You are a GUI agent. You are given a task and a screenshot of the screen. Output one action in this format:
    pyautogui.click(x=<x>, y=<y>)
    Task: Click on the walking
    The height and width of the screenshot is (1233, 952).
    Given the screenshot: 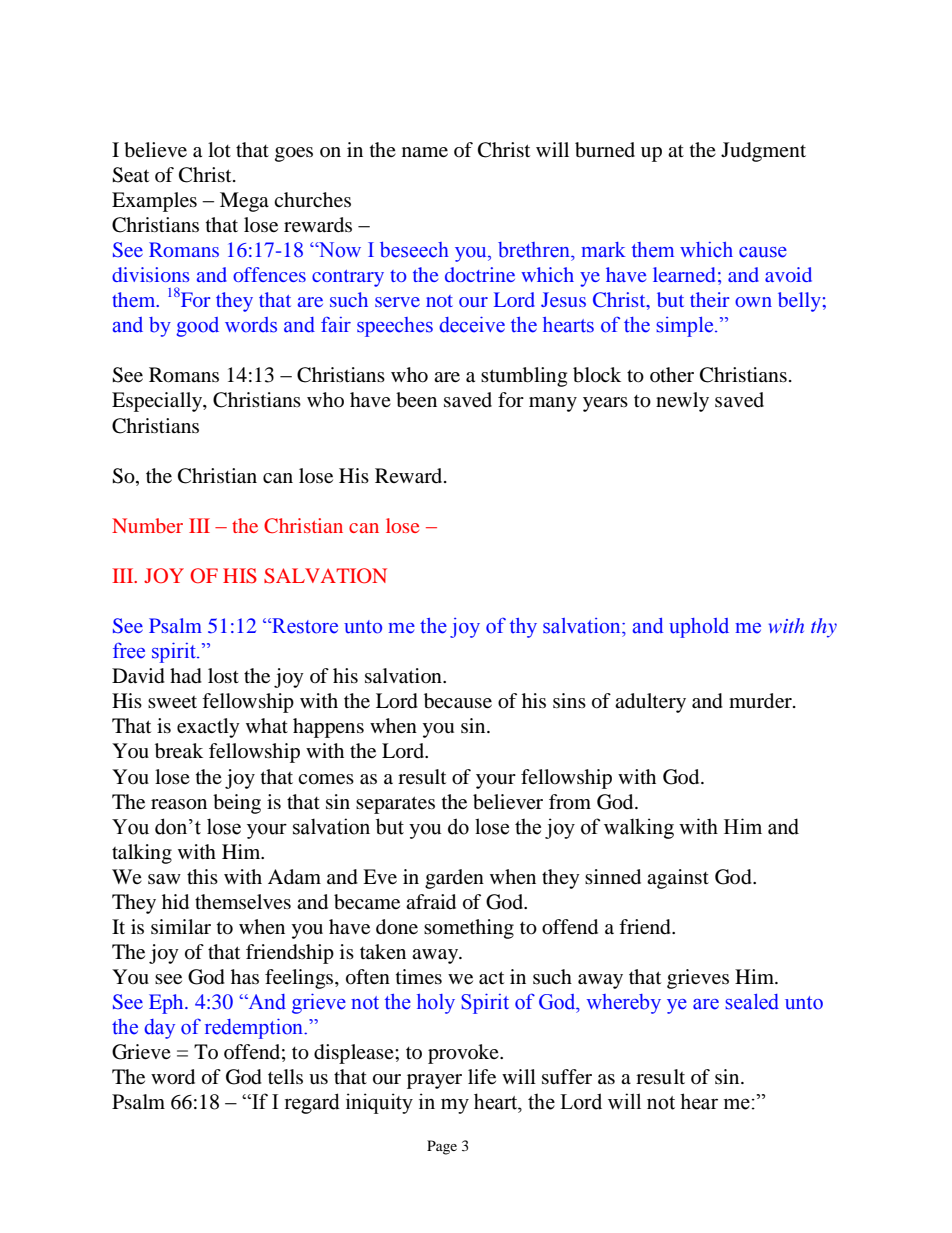 What is the action you would take?
    pyautogui.click(x=639, y=828)
